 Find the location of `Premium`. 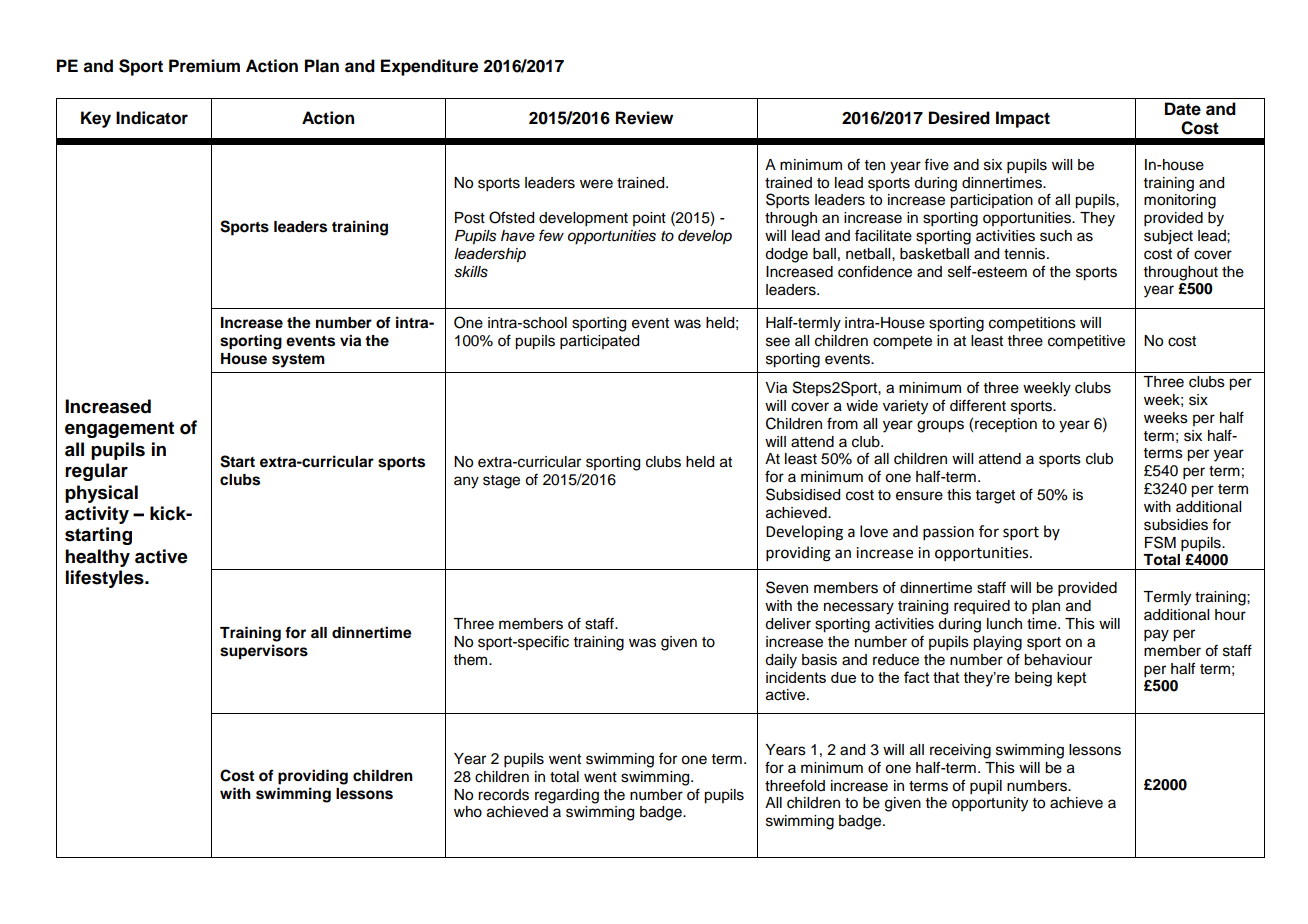

Premium is located at coordinates (204, 66).
